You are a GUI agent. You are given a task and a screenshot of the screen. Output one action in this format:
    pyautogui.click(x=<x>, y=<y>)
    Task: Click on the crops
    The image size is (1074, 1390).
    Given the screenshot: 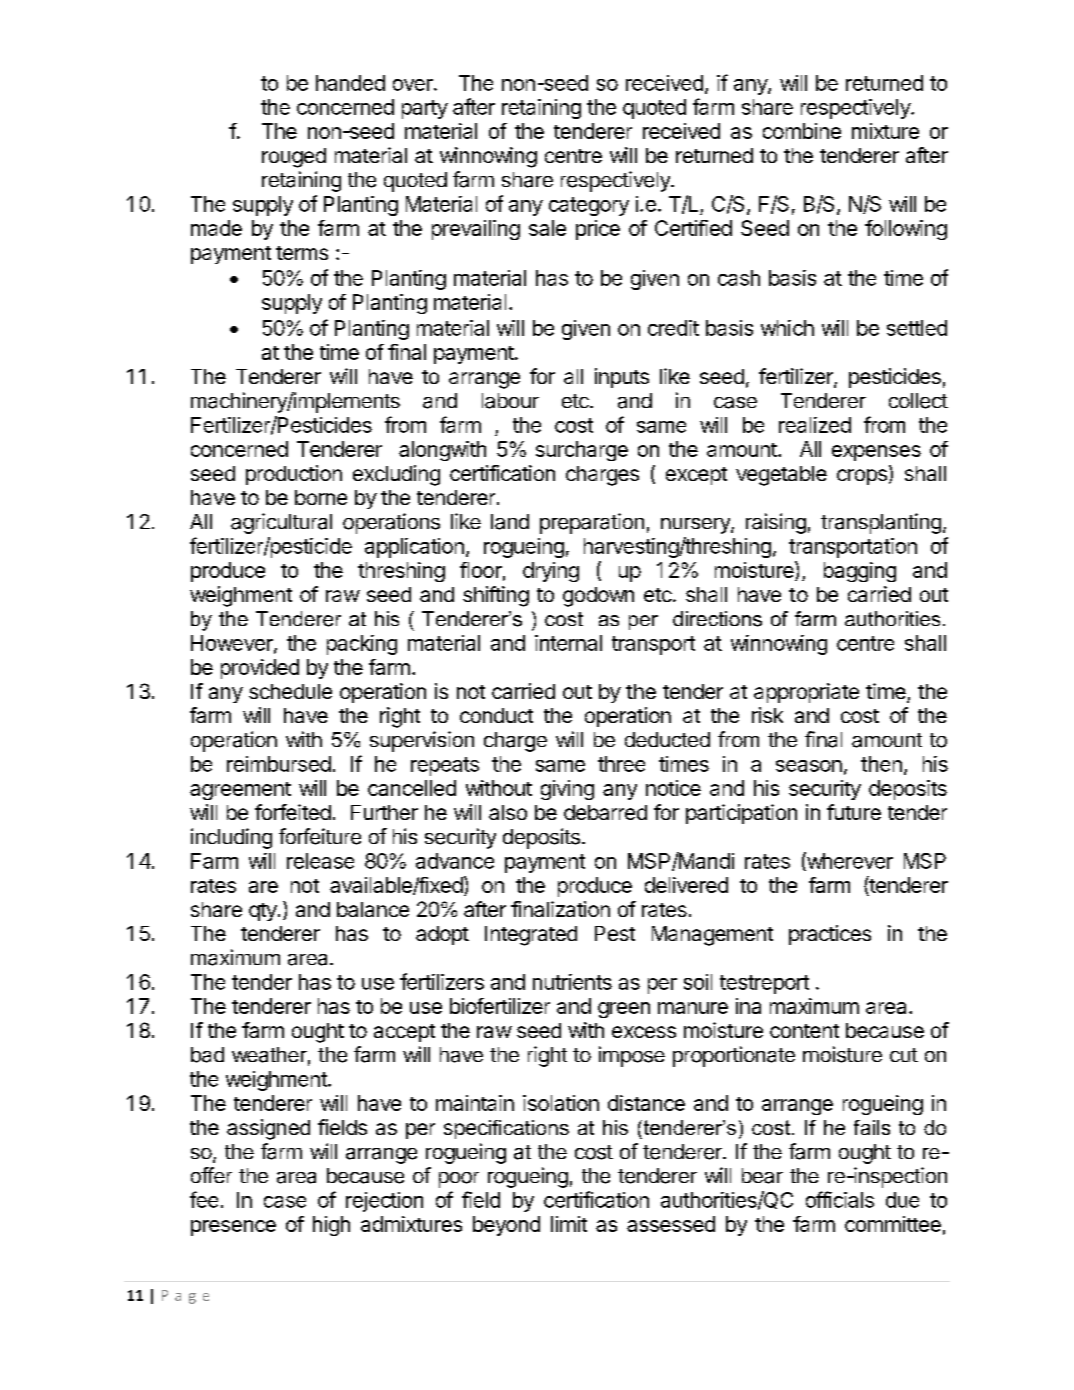 What is the action you would take?
    pyautogui.click(x=862, y=477)
